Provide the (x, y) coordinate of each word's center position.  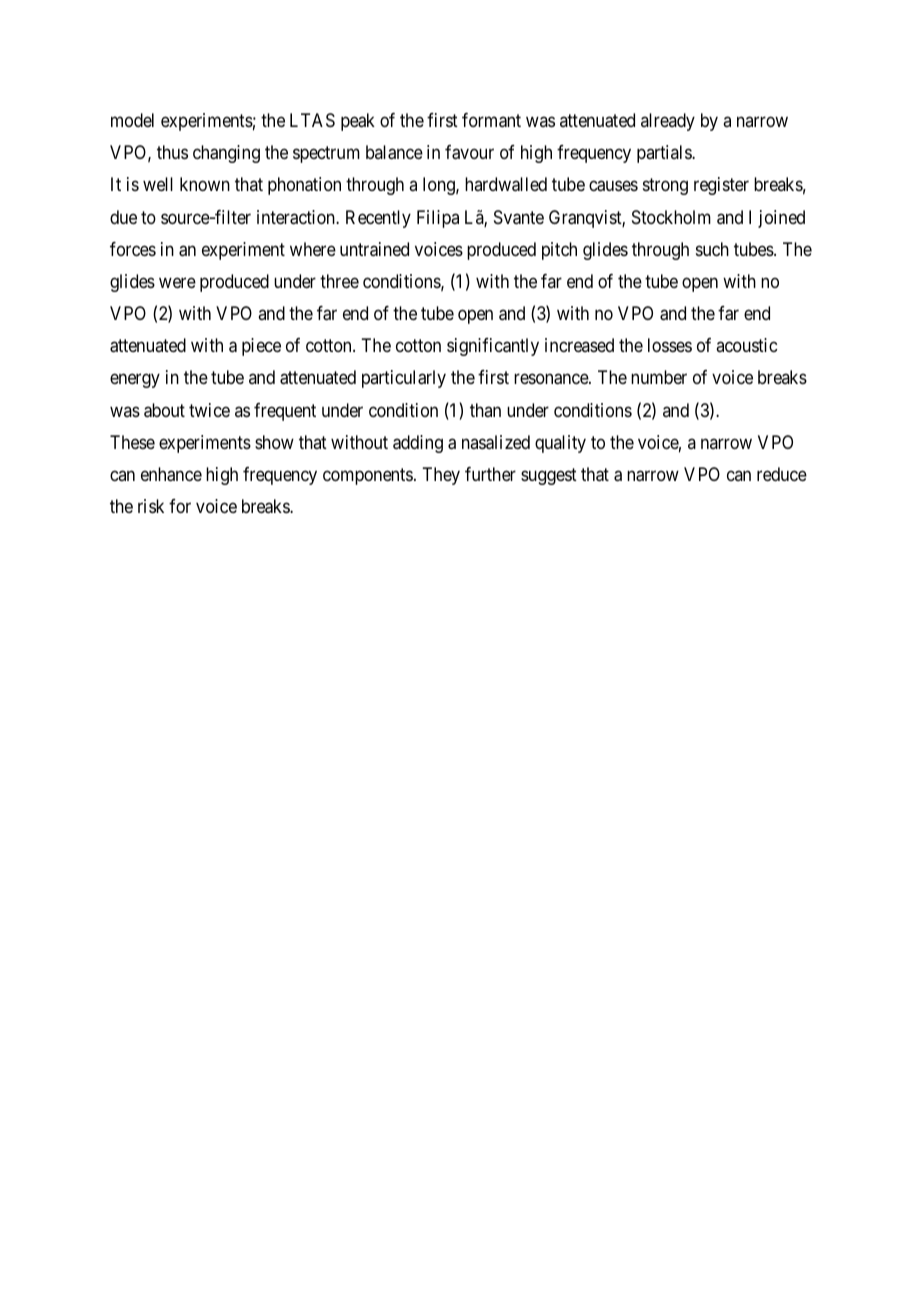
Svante (519, 217)
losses (670, 345)
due (123, 217)
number (659, 377)
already (668, 122)
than (485, 410)
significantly (493, 347)
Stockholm (671, 217)
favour (469, 152)
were (177, 282)
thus (172, 152)
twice (209, 410)
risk (151, 506)
